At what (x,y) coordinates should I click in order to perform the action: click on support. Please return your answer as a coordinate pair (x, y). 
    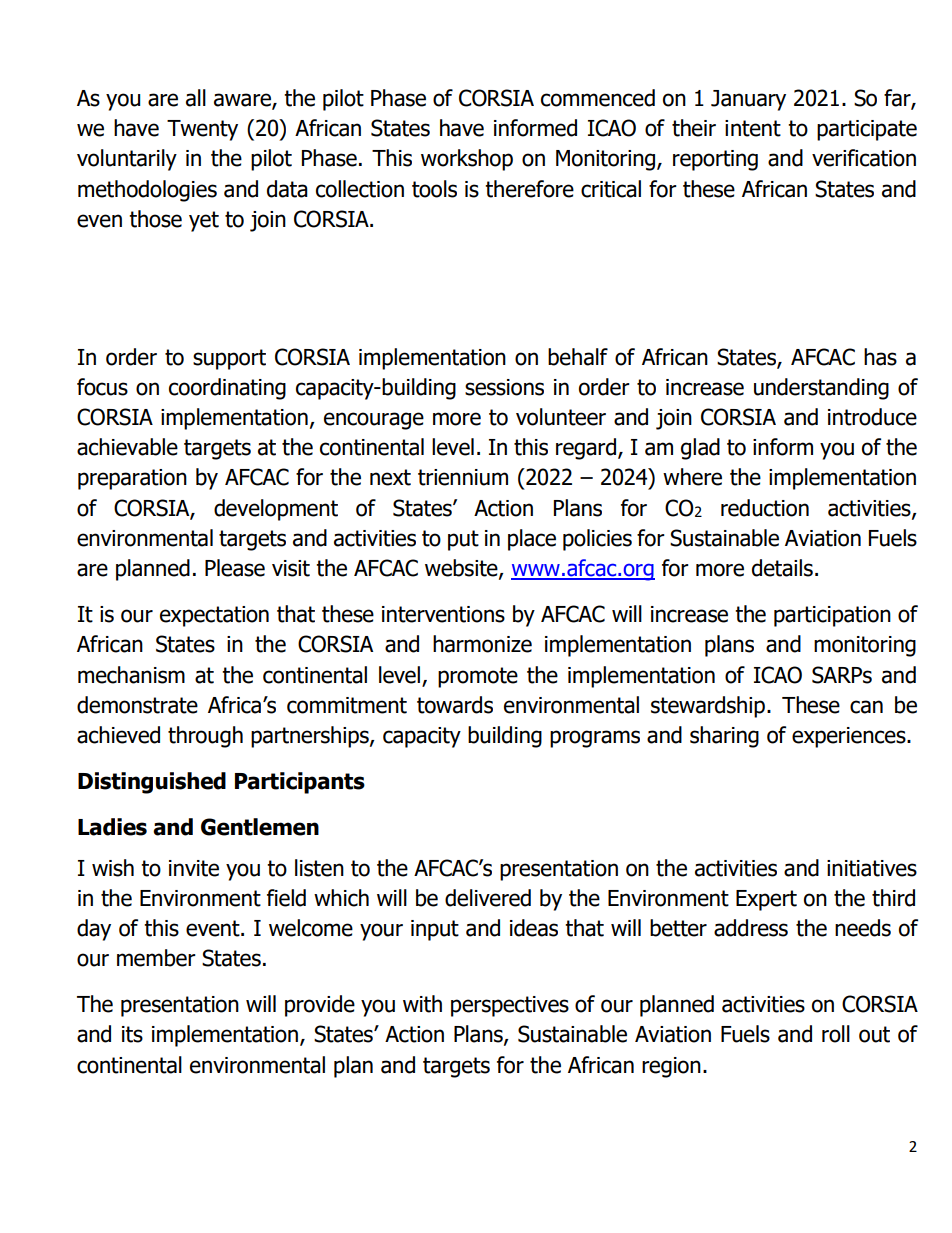
    Looking at the image, I should click on (229, 359).
